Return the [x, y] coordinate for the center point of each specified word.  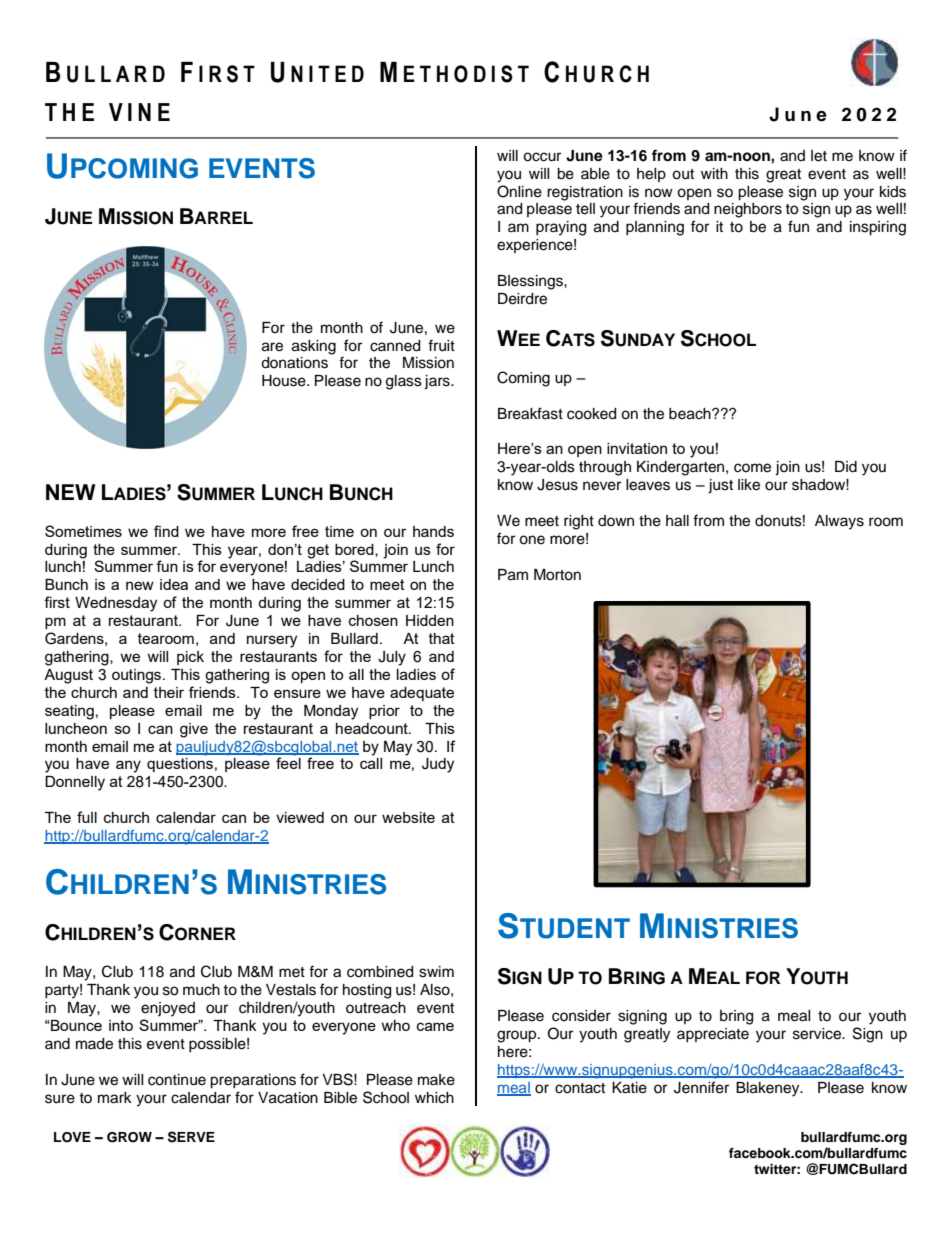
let [819, 156]
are [272, 347]
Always [839, 522]
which [434, 1098]
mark [115, 1098]
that [442, 638]
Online [519, 191]
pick [190, 658]
